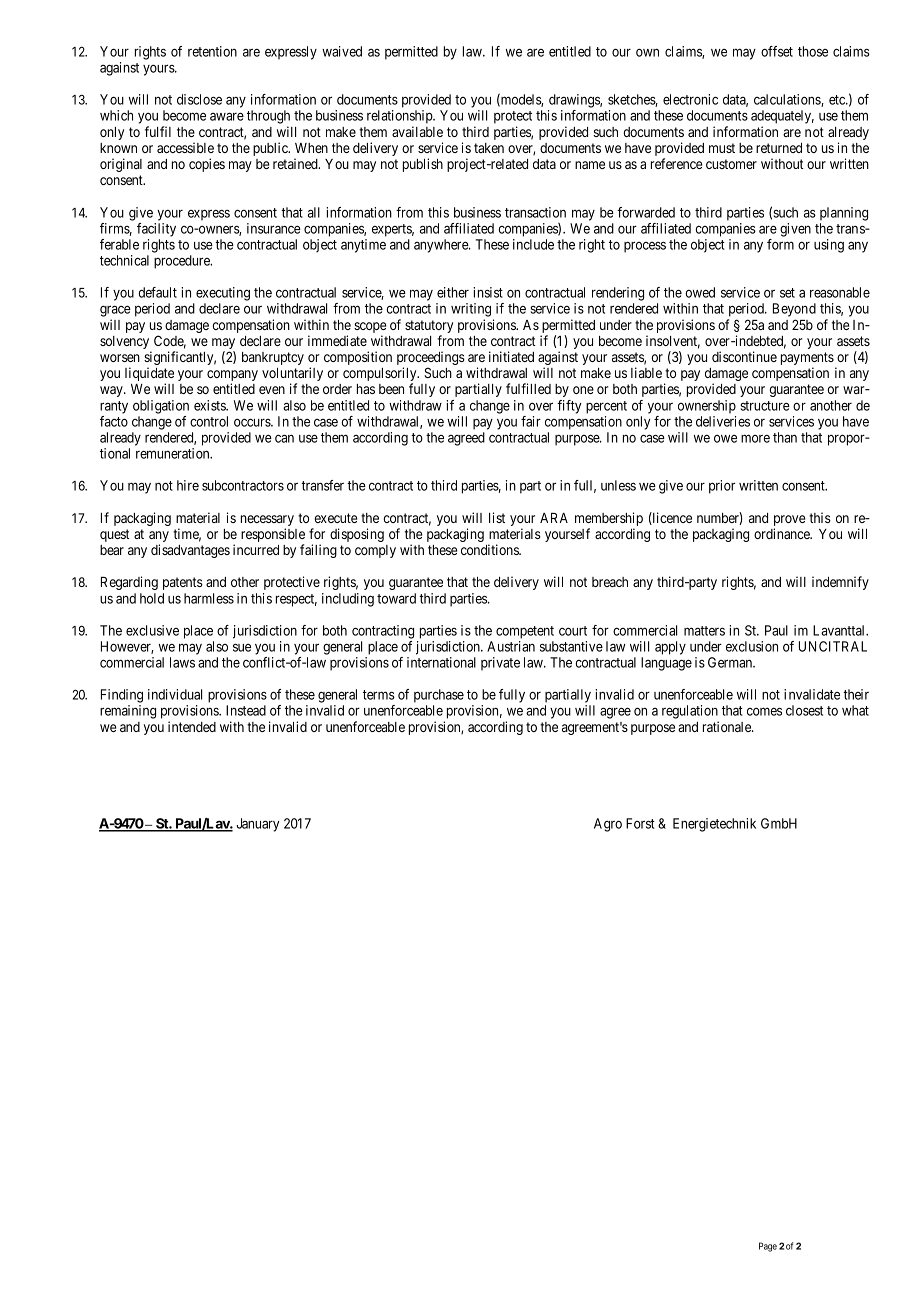  Describe the element at coordinates (744, 356) in the document. I see `discontinue` at that location.
